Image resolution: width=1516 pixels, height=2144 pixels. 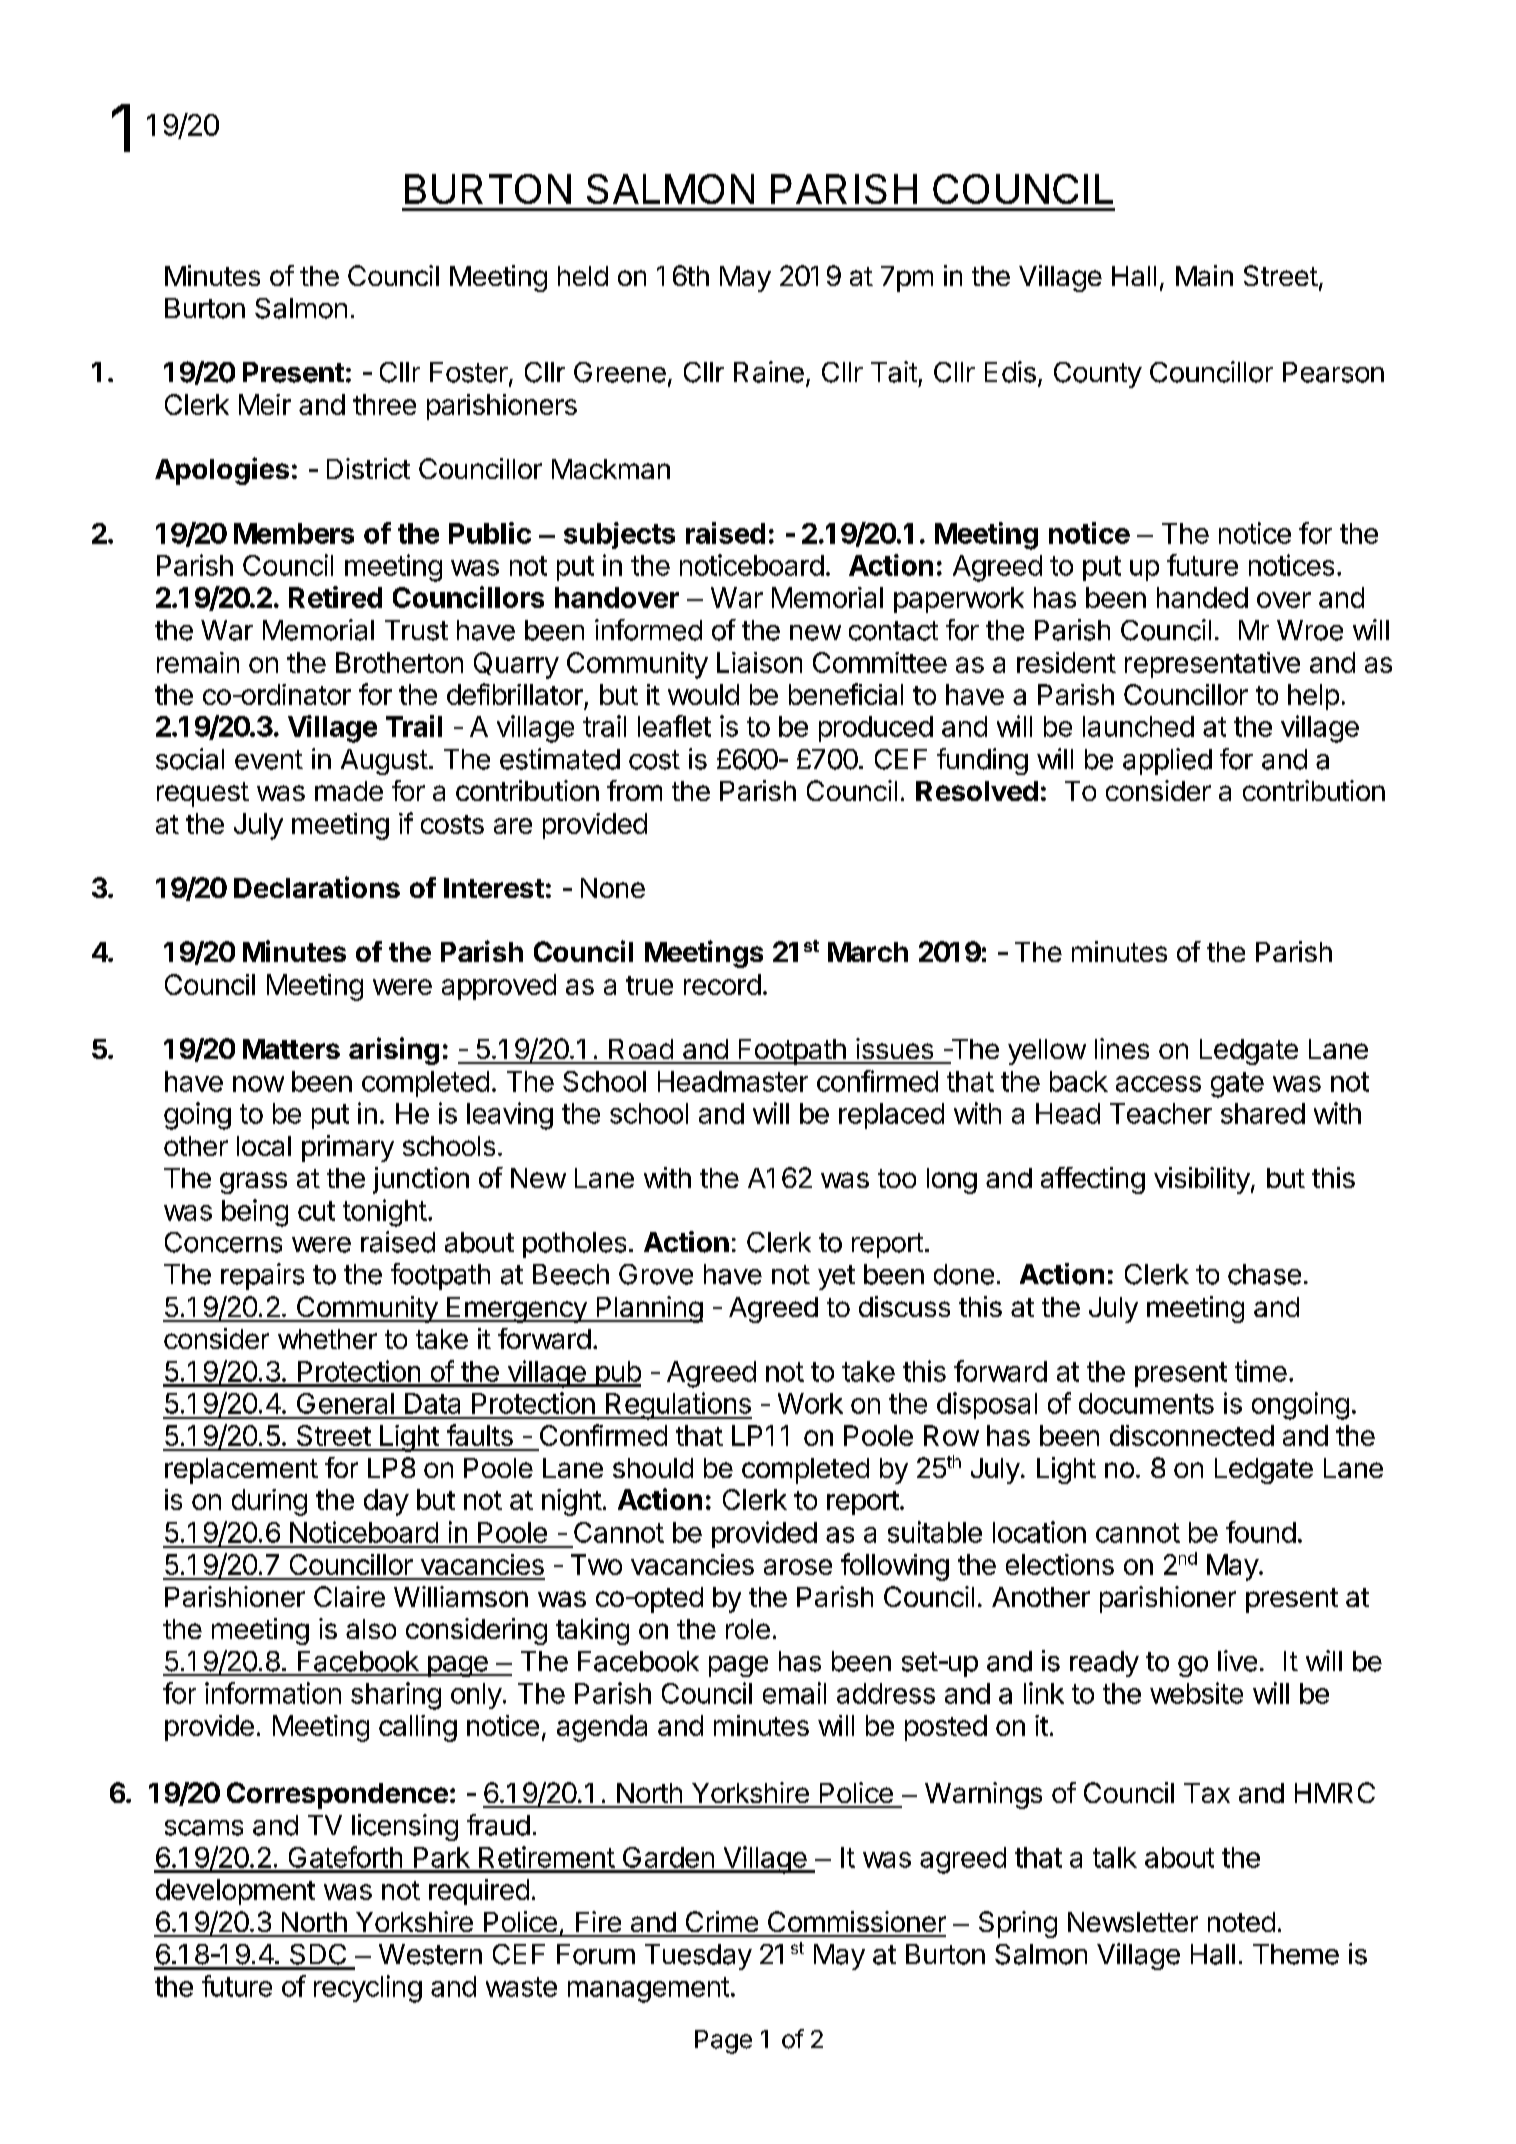 What do you see at coordinates (769, 372) in the image?
I see `Raine` at bounding box center [769, 372].
